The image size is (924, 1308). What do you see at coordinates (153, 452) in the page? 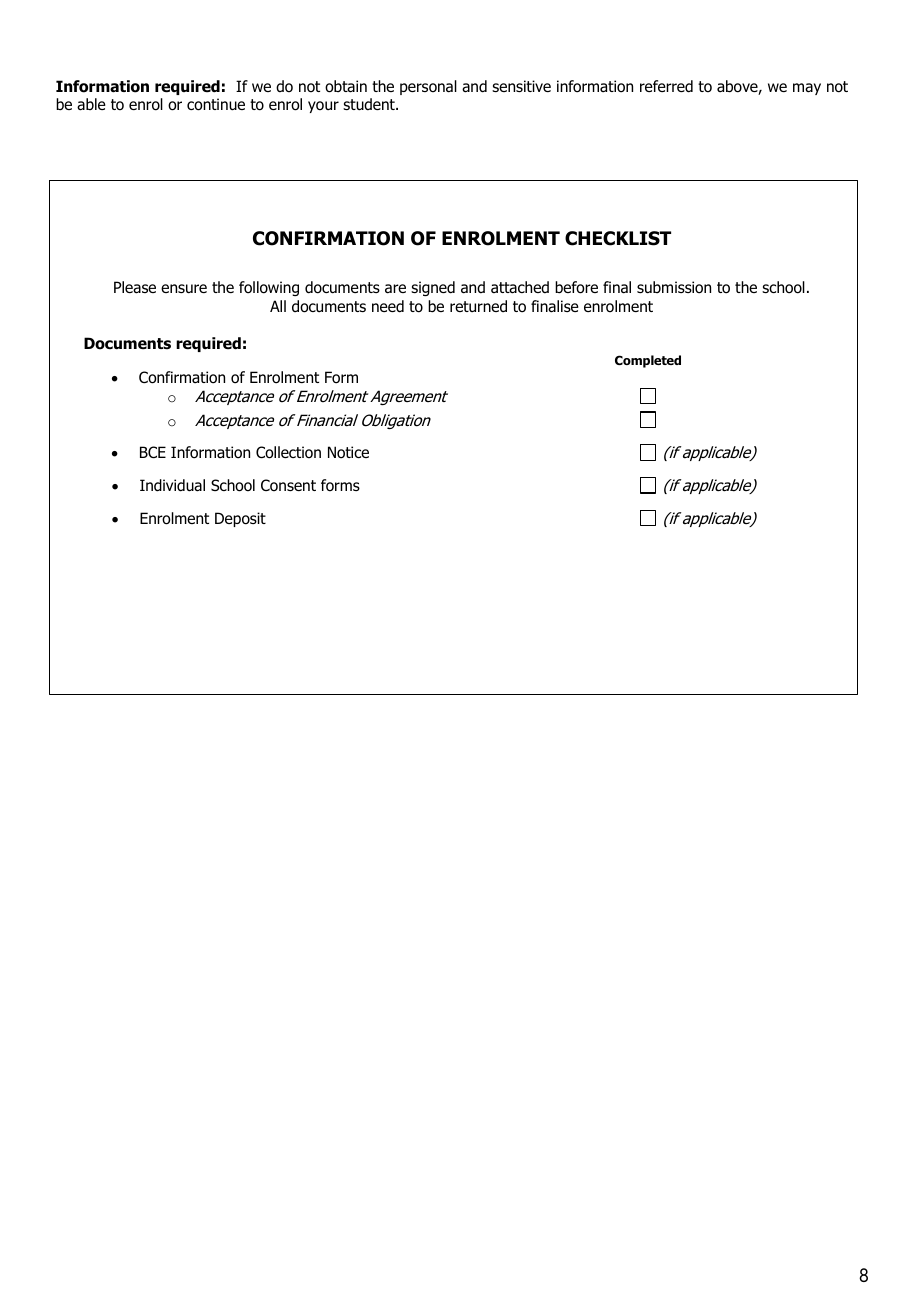
I see `BCE` at bounding box center [153, 452].
